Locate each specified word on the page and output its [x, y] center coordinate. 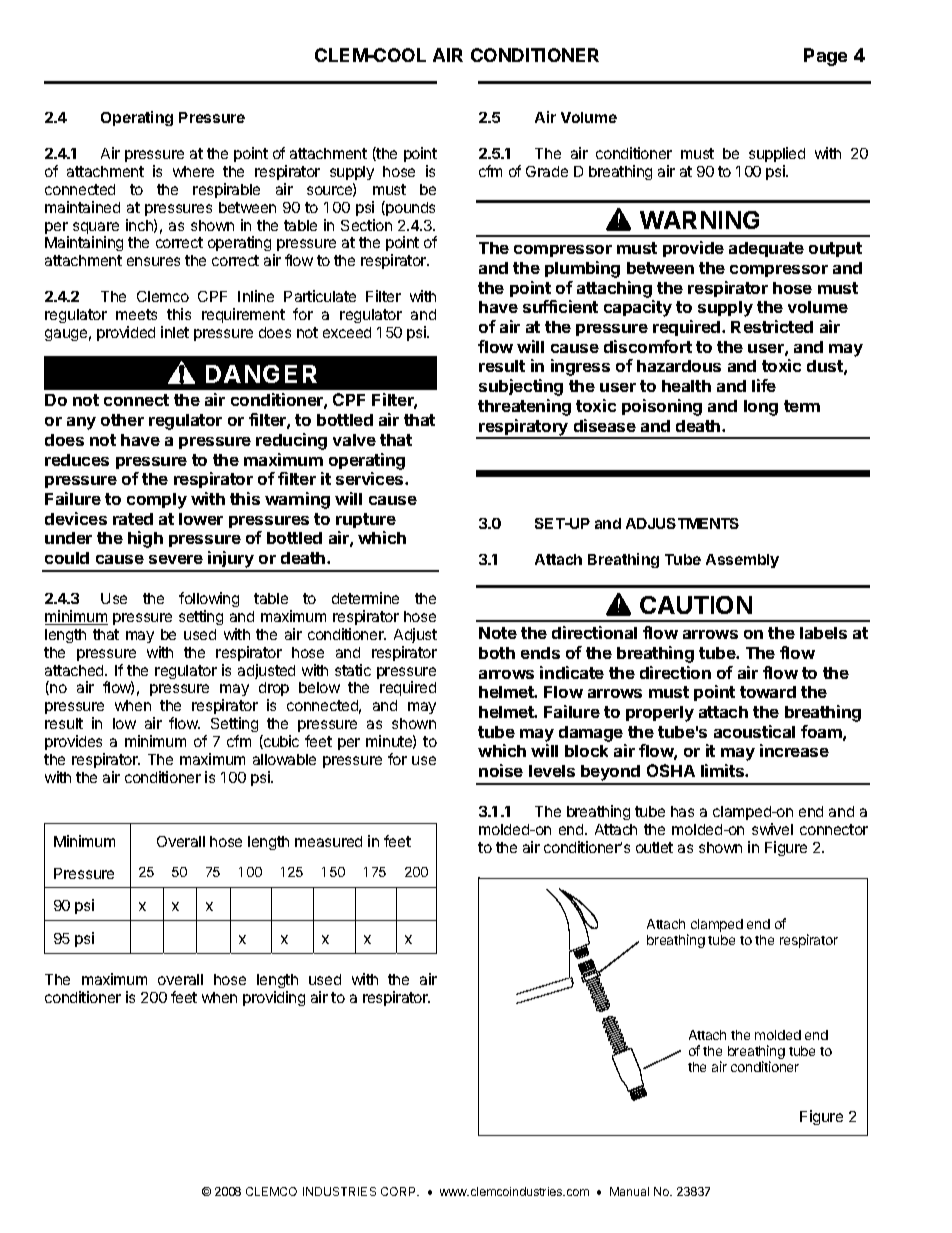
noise [501, 770]
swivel [772, 829]
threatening [524, 407]
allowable [284, 759]
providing [274, 998]
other [122, 420]
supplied [777, 154]
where [193, 171]
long [761, 408]
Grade [547, 171]
